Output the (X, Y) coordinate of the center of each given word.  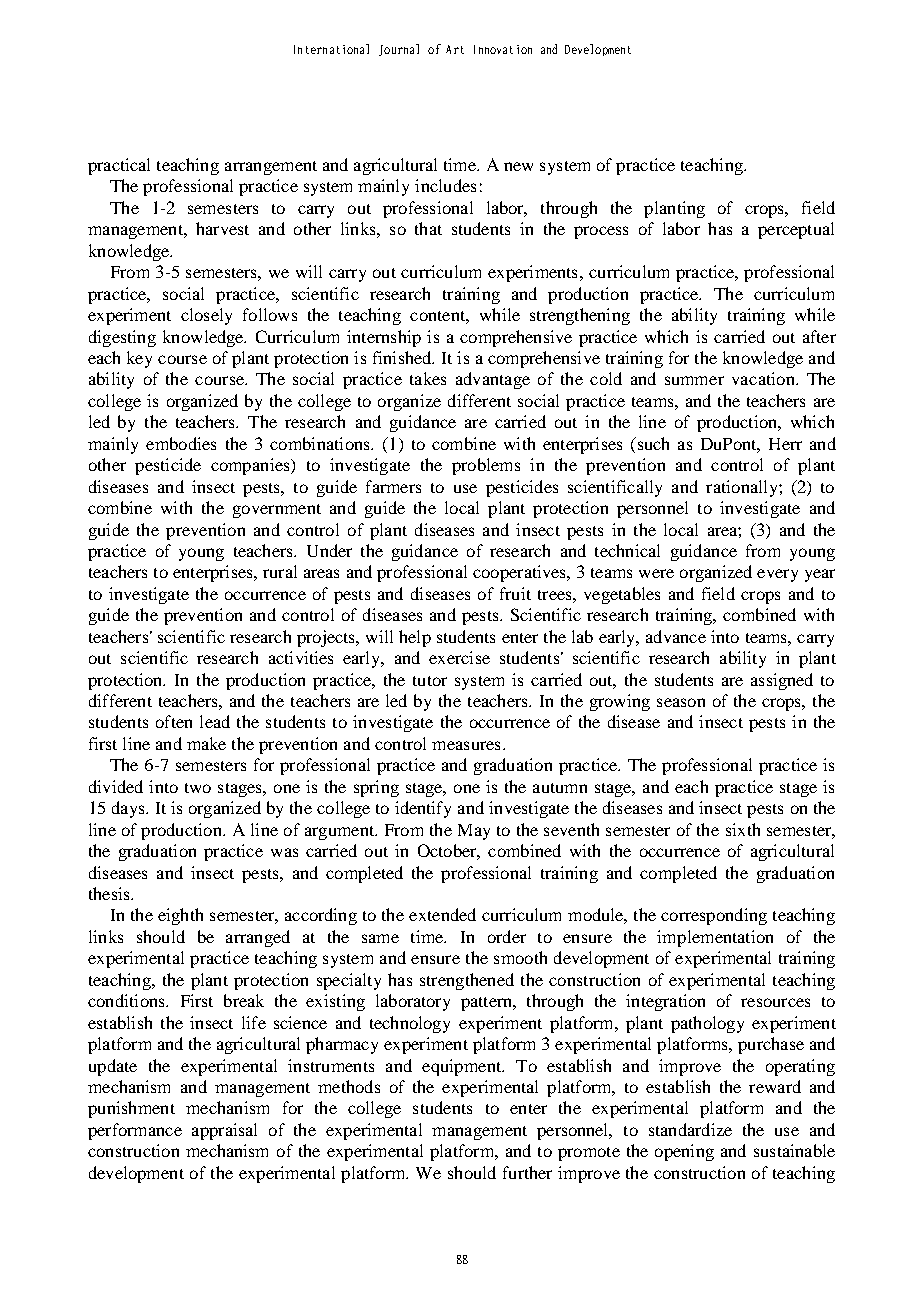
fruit (515, 593)
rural (280, 571)
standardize (690, 1129)
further (527, 1172)
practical (119, 166)
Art (455, 49)
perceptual (796, 230)
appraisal (224, 1131)
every (777, 575)
